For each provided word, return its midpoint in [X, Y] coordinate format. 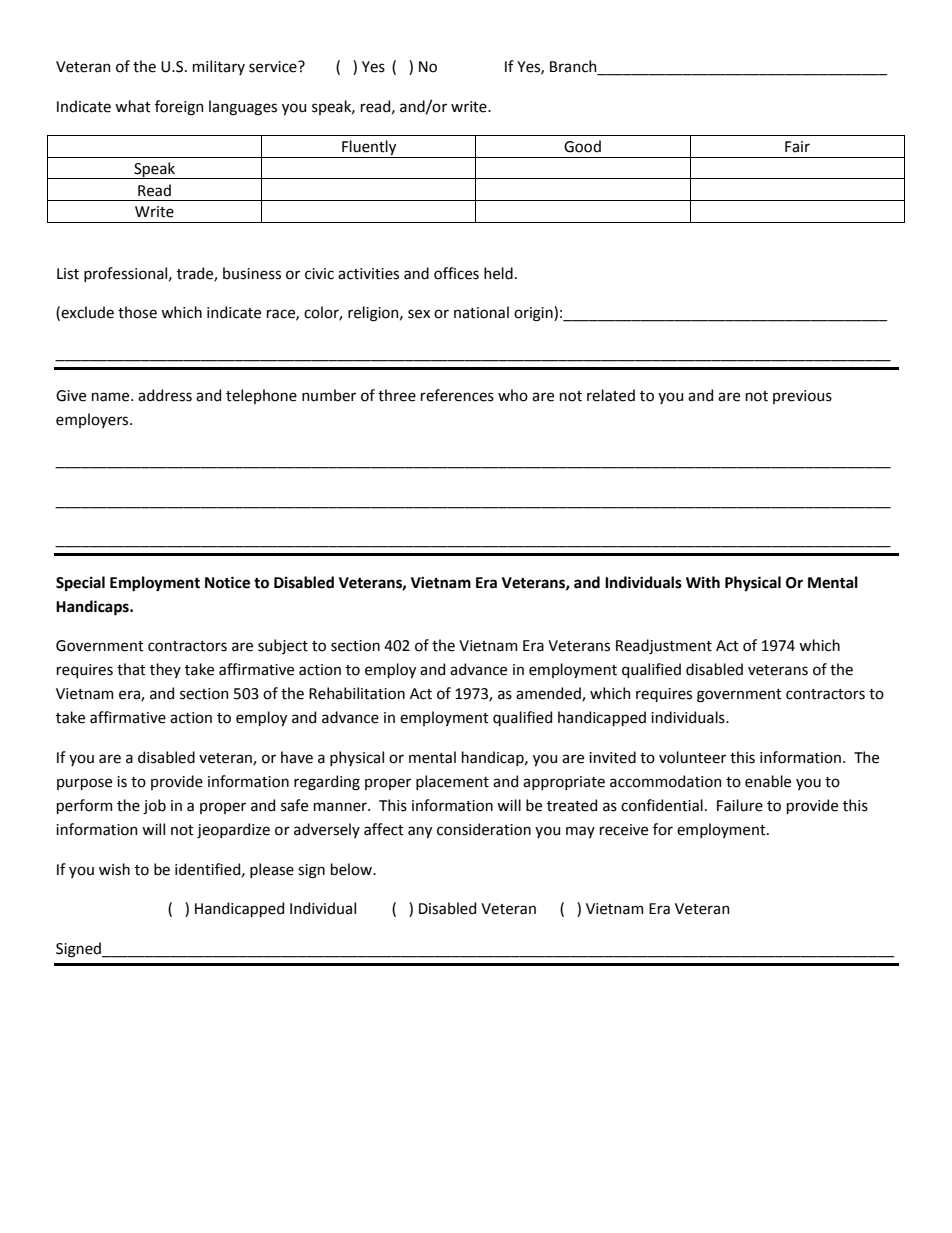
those [137, 312]
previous [802, 397]
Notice [227, 582]
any [420, 832]
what [133, 106]
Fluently [369, 149]
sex [419, 314]
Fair [797, 147]
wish [114, 869]
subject [283, 646]
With [703, 582]
